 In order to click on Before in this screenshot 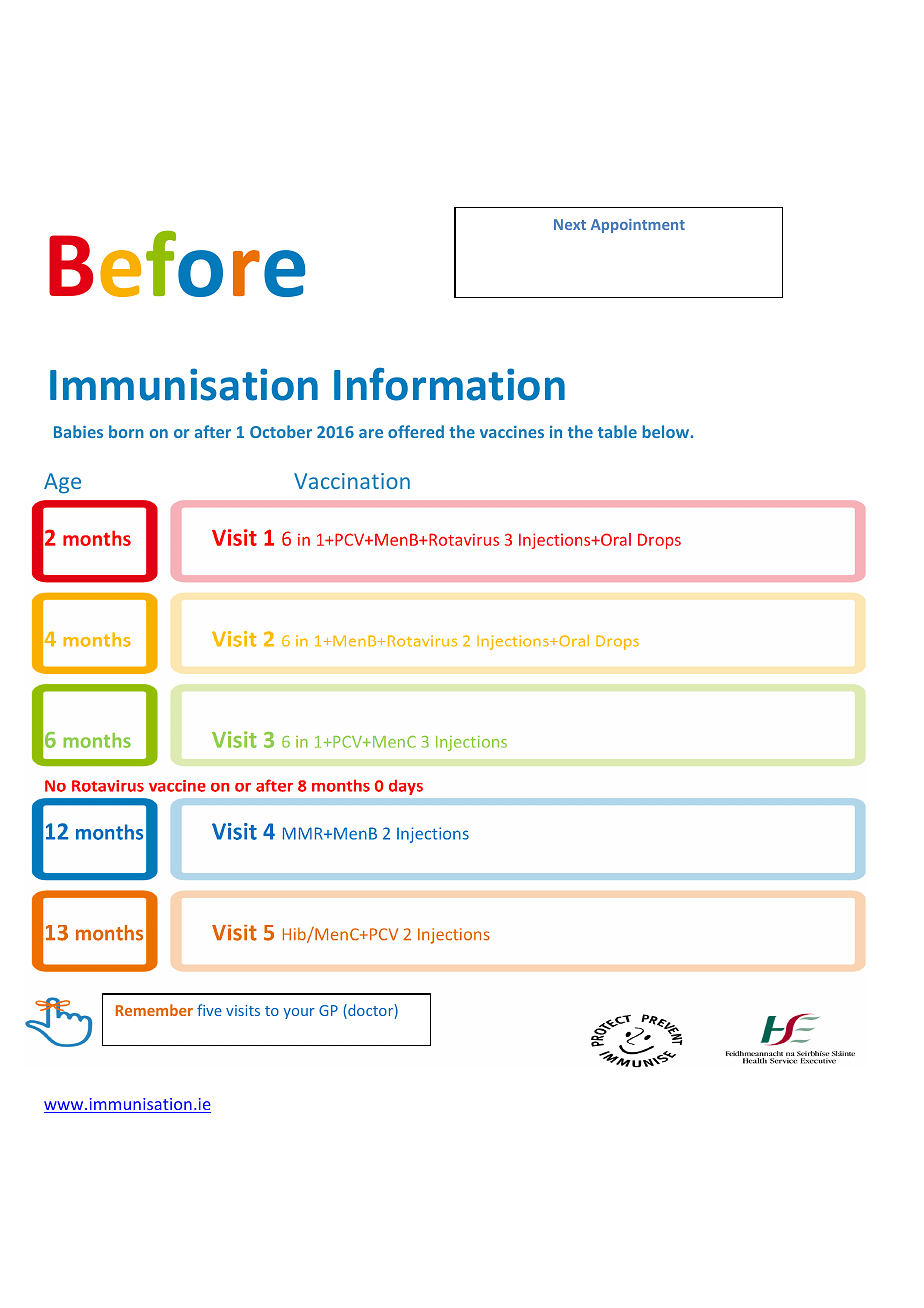, I will do `click(177, 263)`.
